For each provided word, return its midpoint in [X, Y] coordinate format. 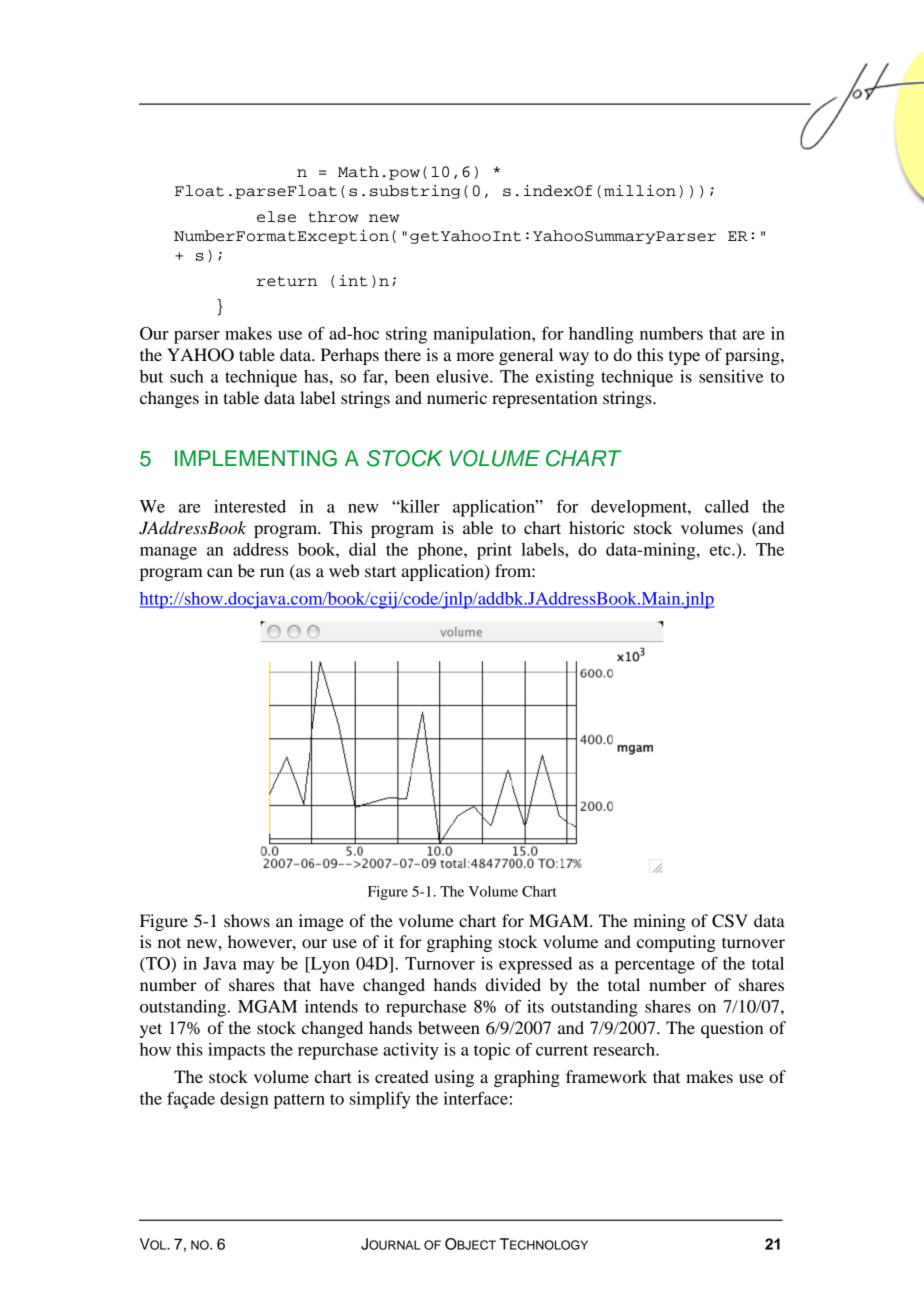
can [220, 572]
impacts [236, 1051]
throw [333, 217]
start [380, 571]
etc [721, 550]
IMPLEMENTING [256, 458]
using [454, 1078]
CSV [730, 921]
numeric [457, 397]
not [169, 942]
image [321, 922]
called [727, 506]
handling [601, 335]
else [276, 216]
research [625, 1049]
